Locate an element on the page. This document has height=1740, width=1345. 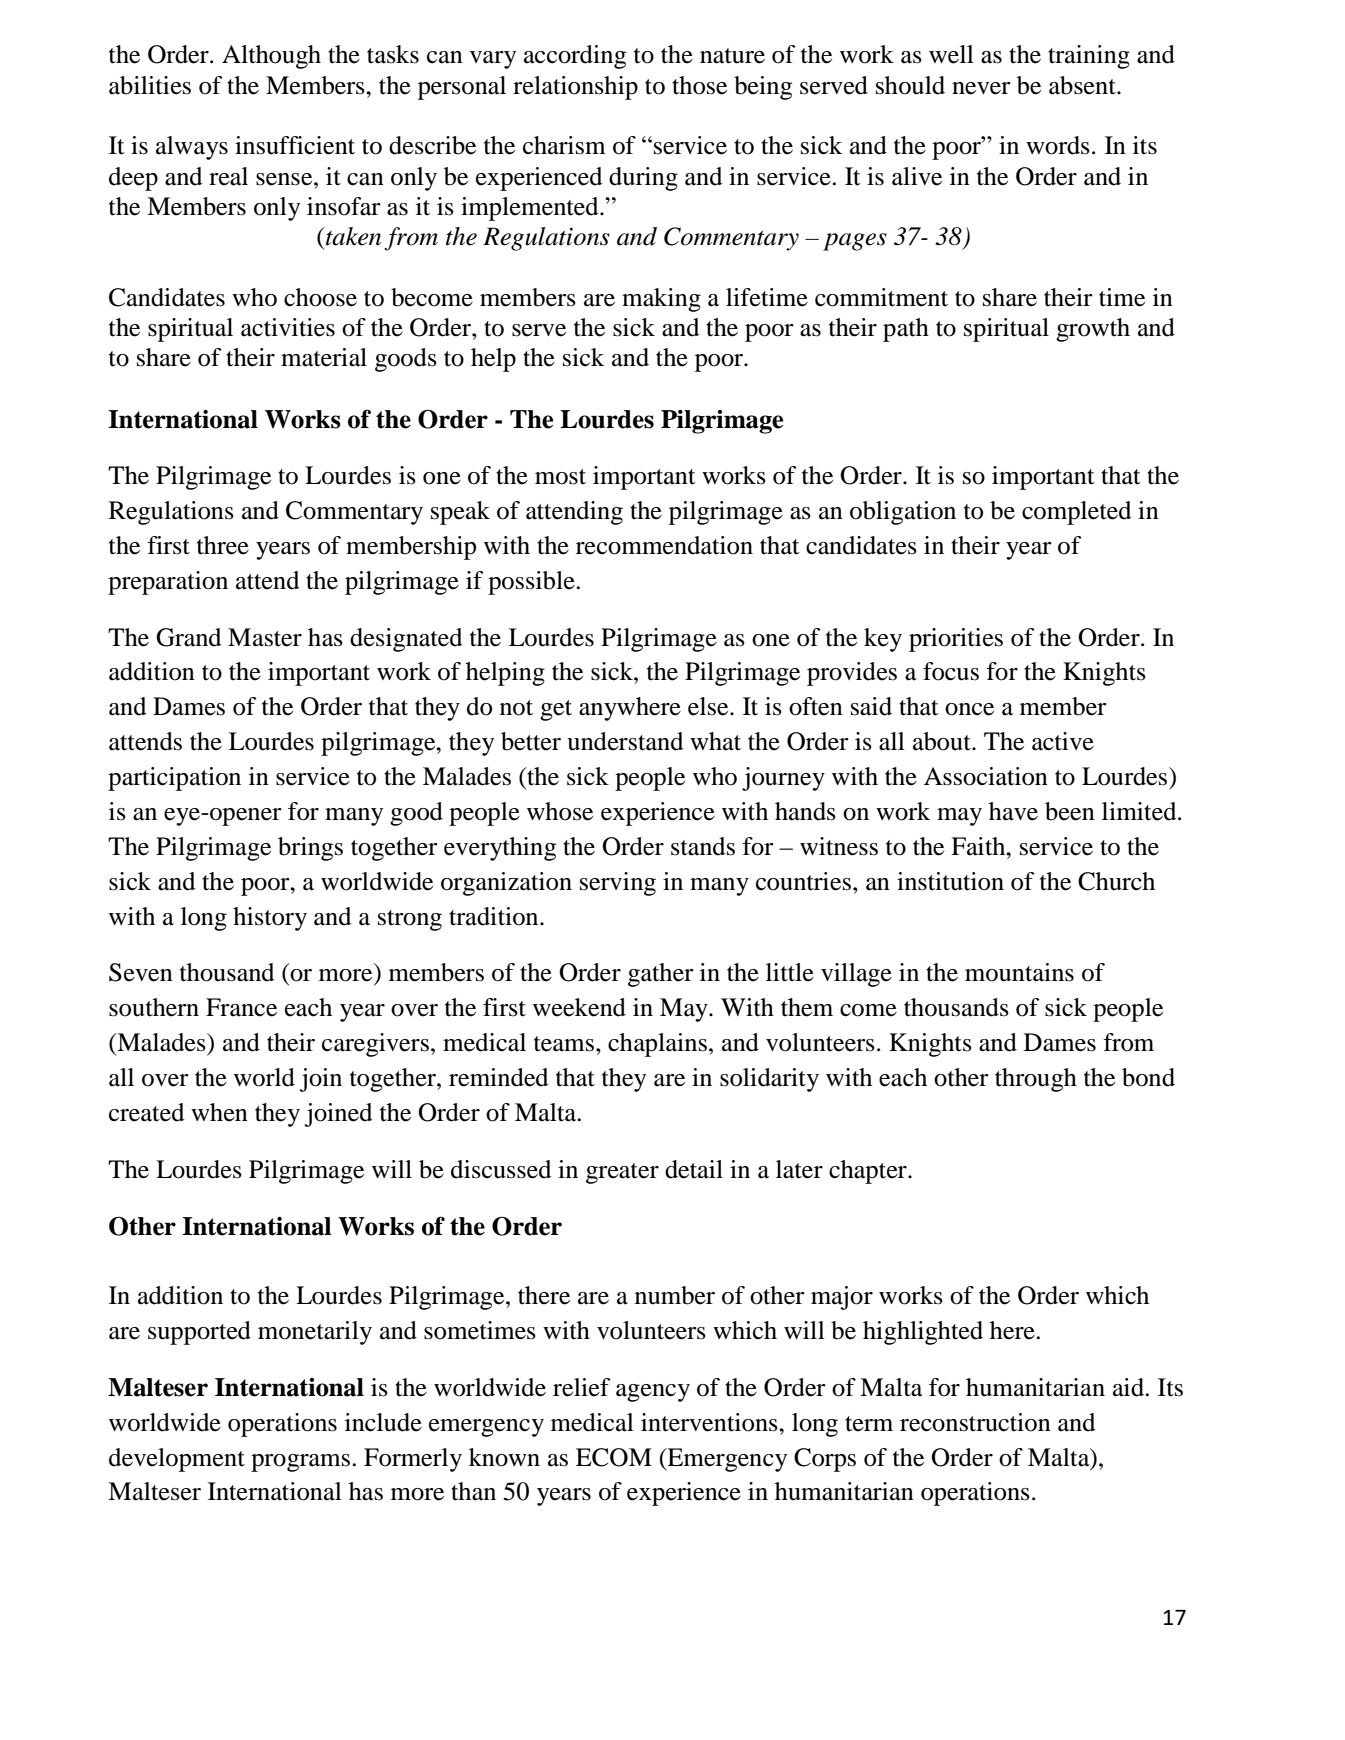
completed is located at coordinates (1076, 513).
